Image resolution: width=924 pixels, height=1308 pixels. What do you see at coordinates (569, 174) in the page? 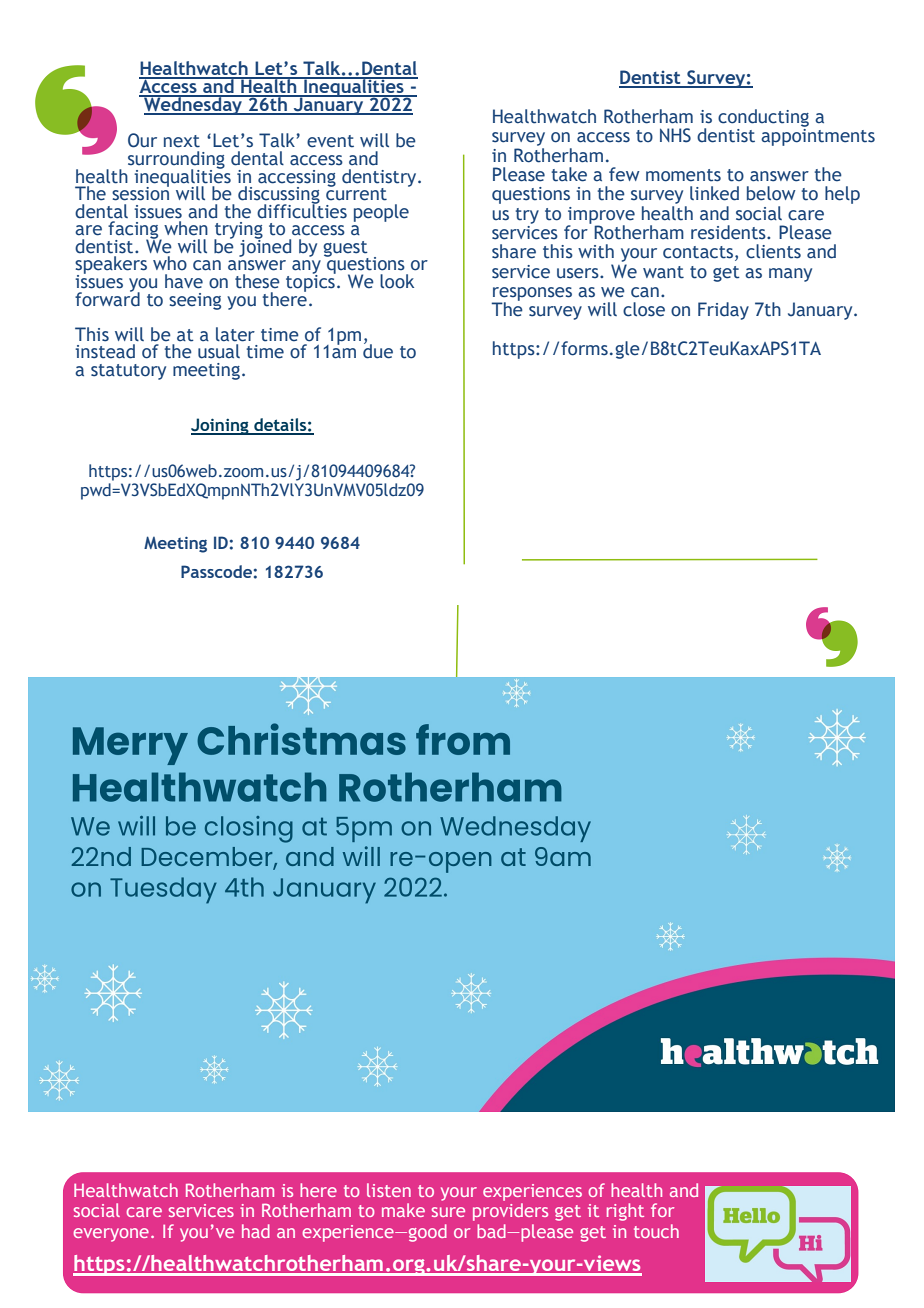
I see `take` at bounding box center [569, 174].
